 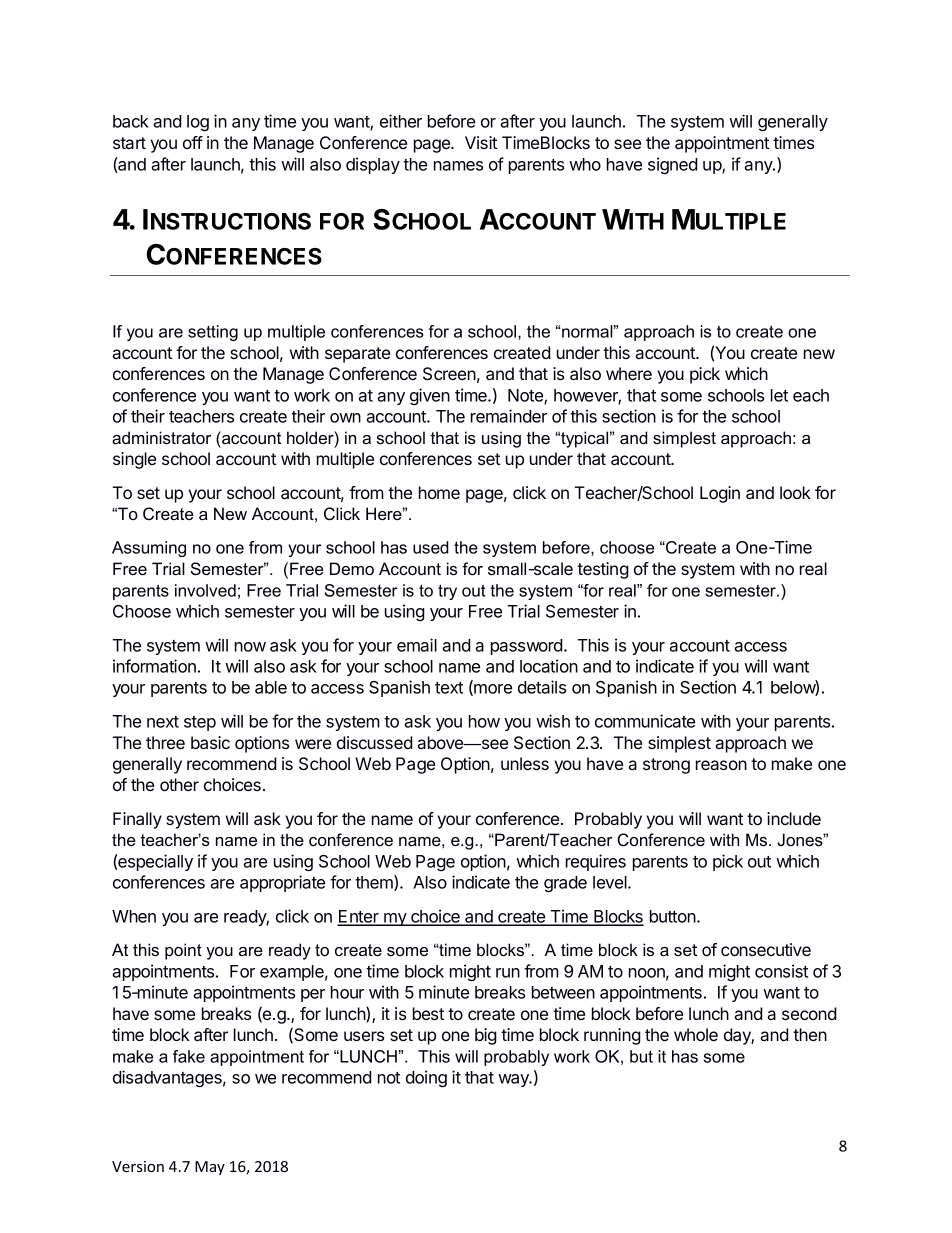 What do you see at coordinates (210, 1168) in the document?
I see `May` at bounding box center [210, 1168].
